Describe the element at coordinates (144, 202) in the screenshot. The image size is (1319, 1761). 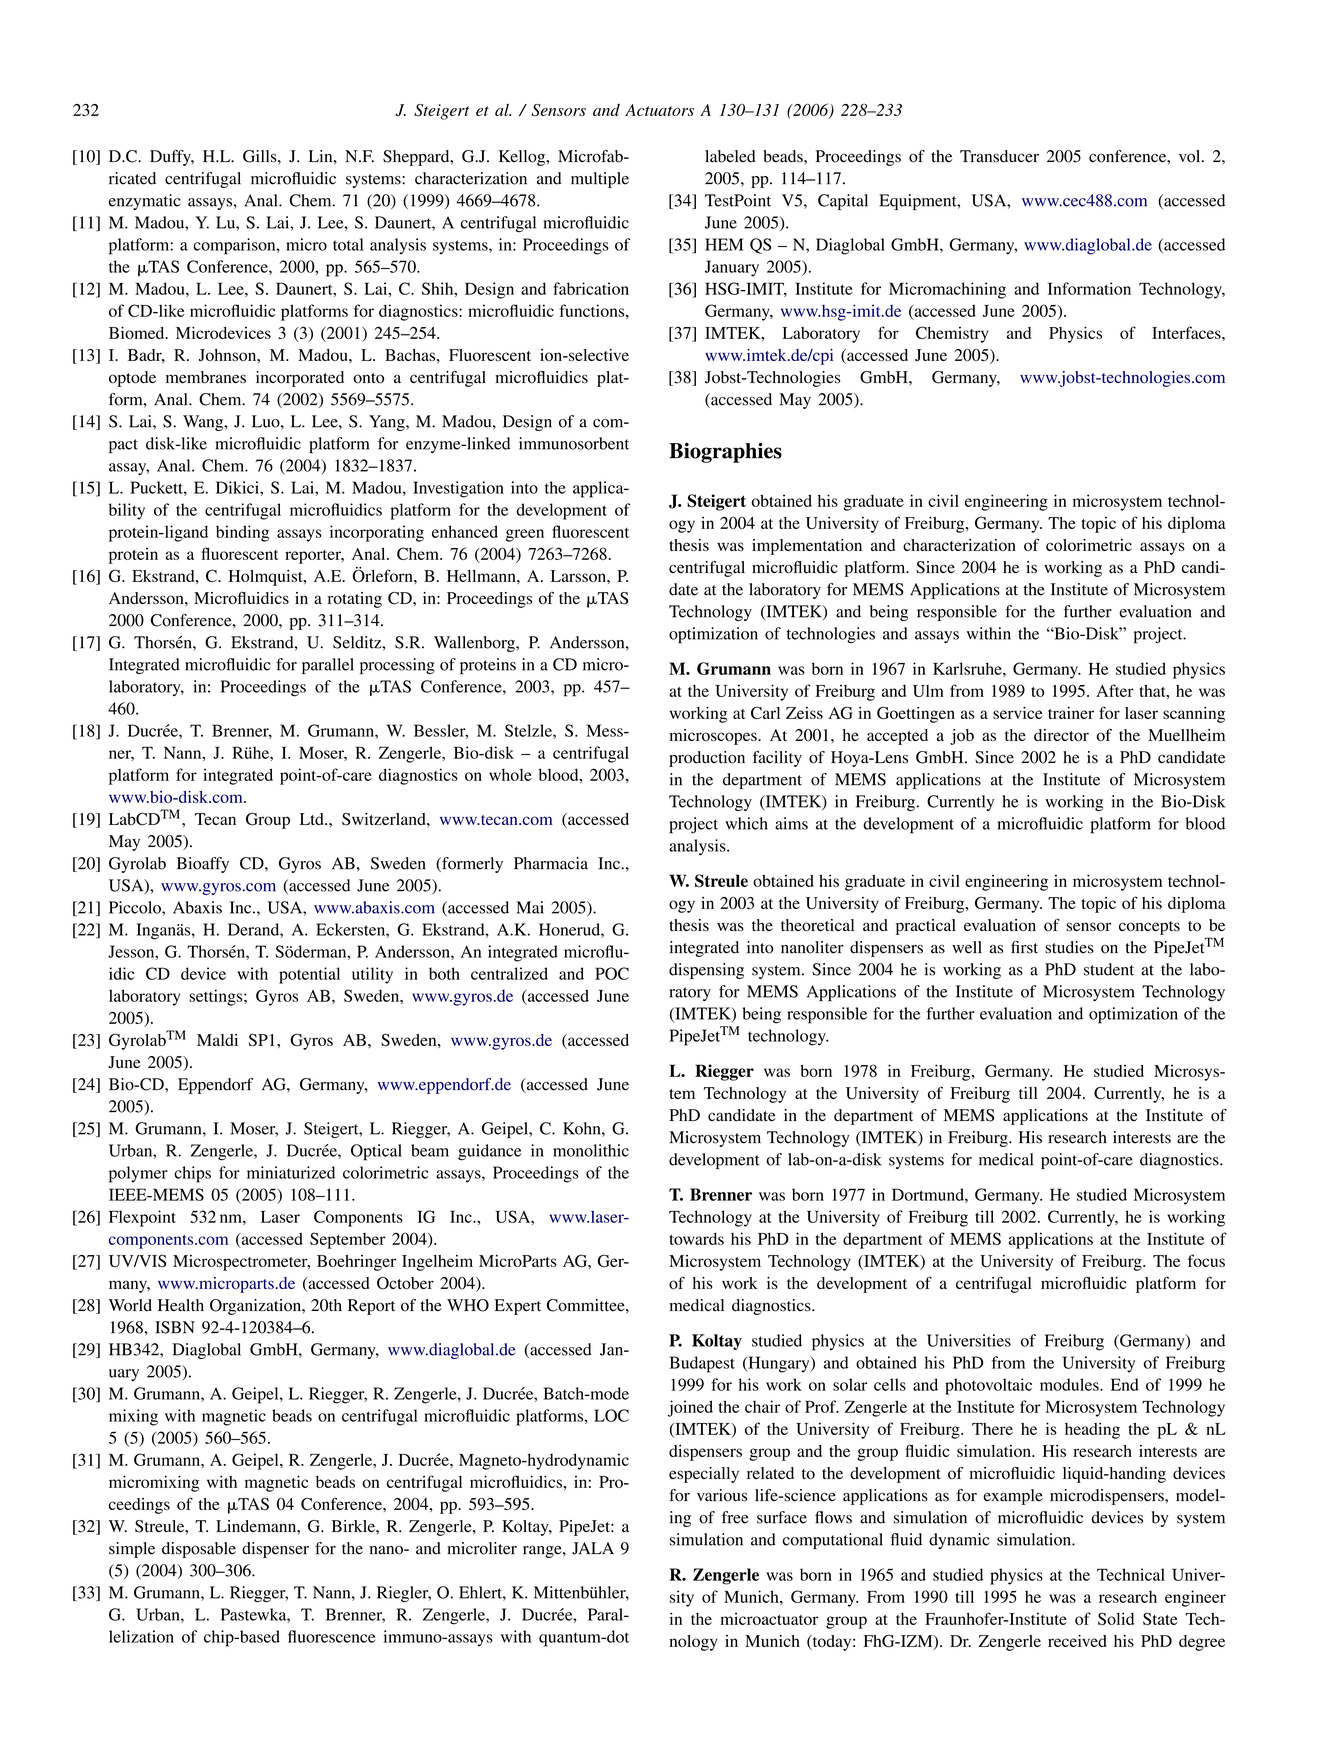
I see `enzymatic` at that location.
